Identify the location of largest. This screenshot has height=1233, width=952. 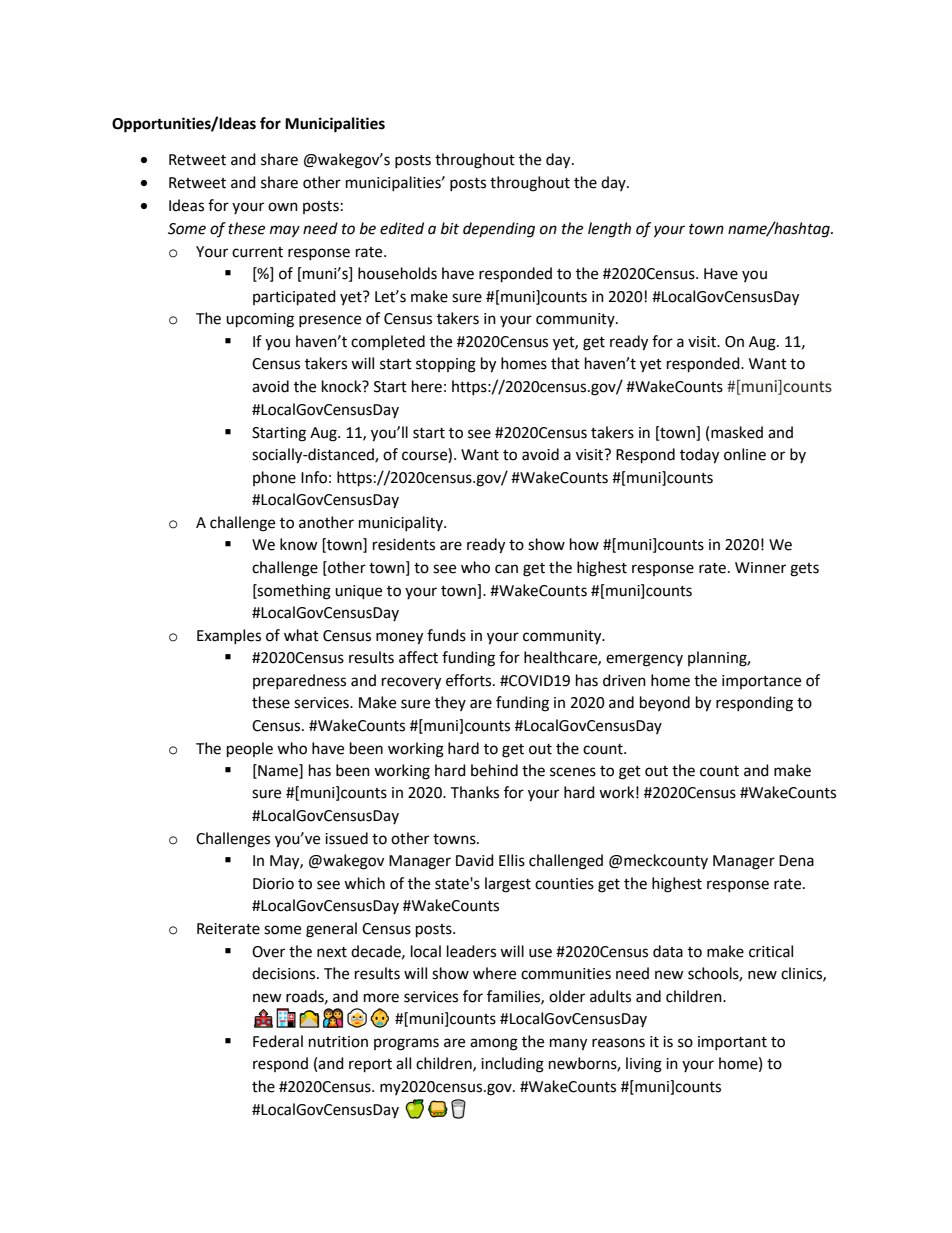
(508, 885).
